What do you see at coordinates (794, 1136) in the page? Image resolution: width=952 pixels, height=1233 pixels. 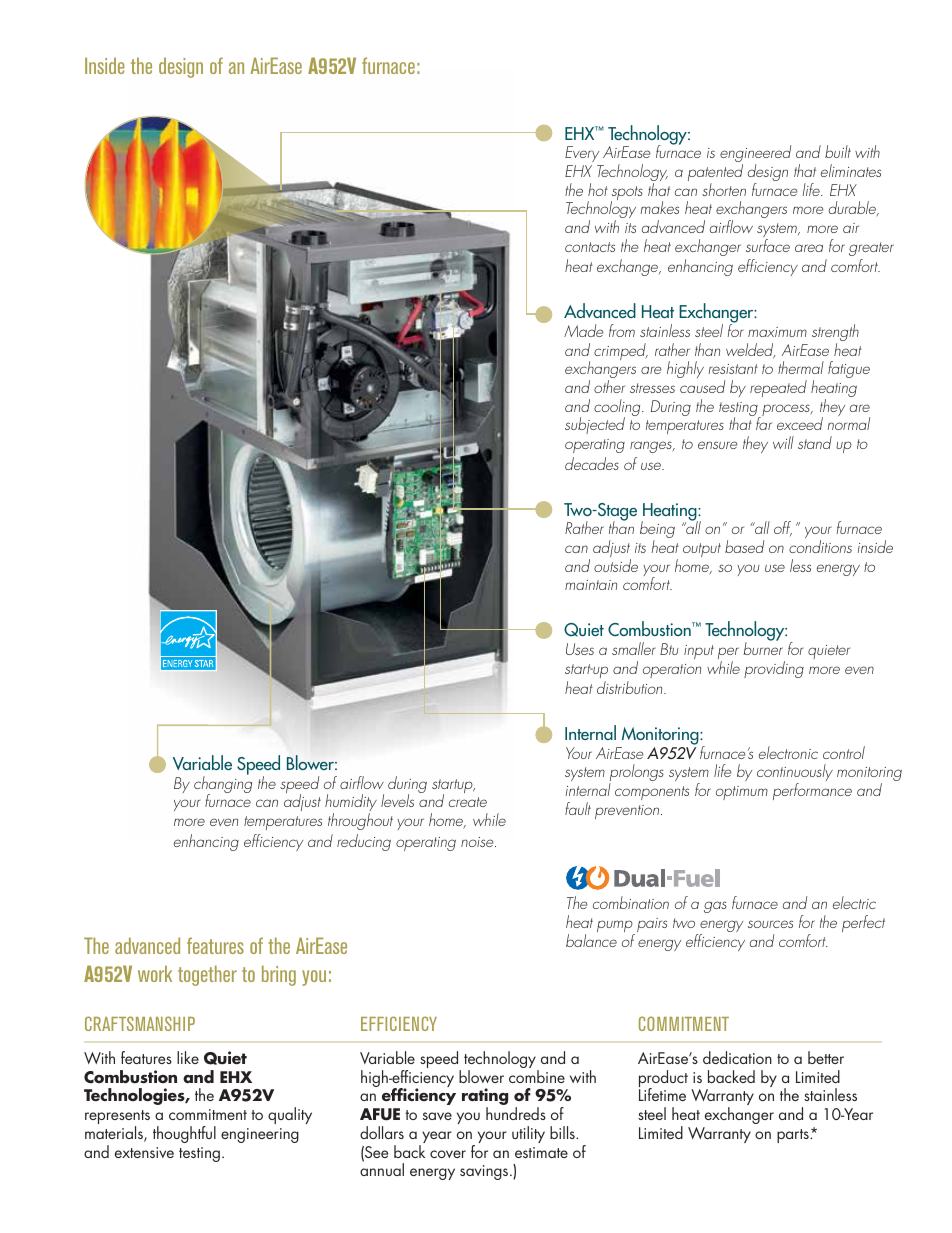 I see `parts` at bounding box center [794, 1136].
